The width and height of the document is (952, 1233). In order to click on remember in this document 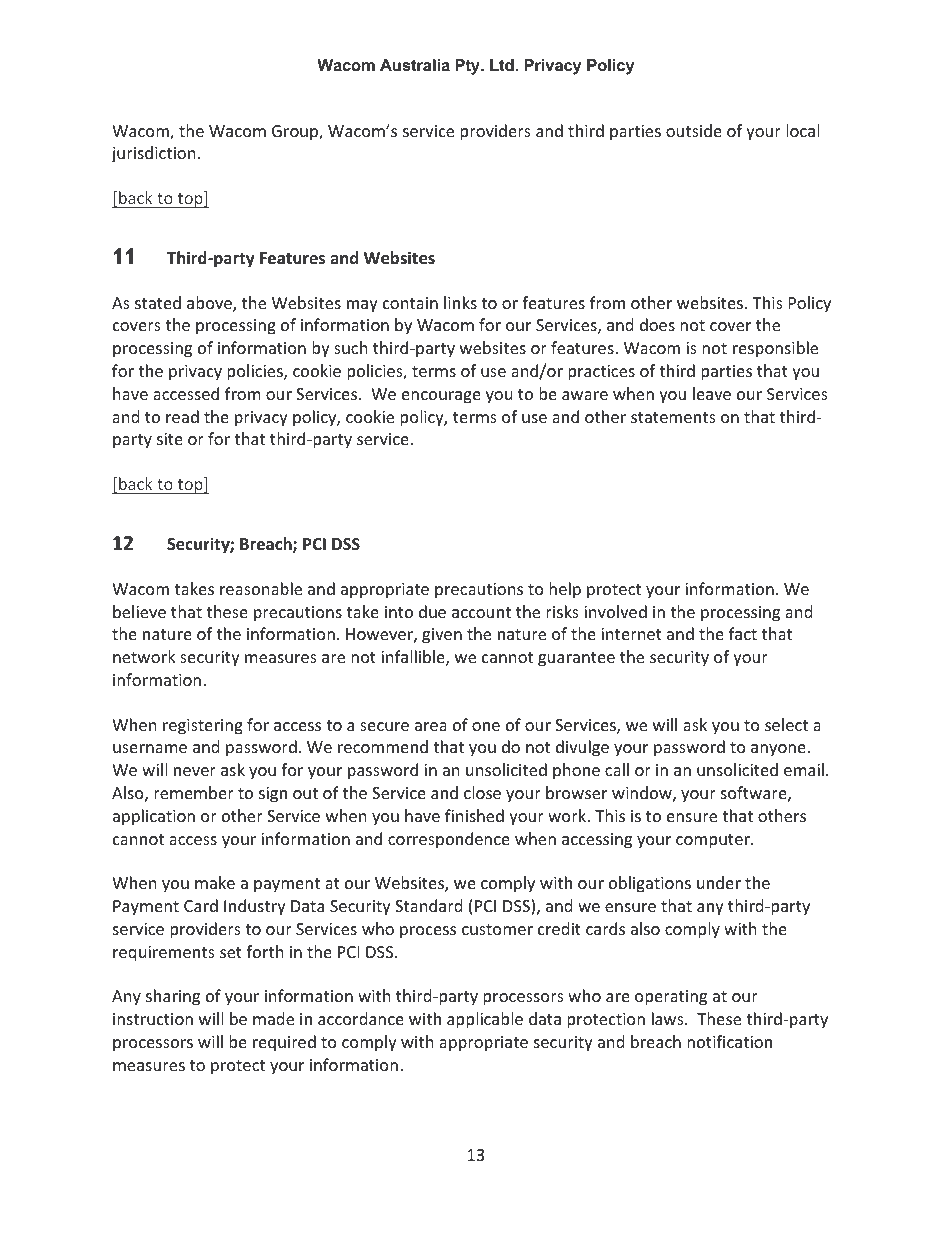, I will do `click(194, 792)`.
